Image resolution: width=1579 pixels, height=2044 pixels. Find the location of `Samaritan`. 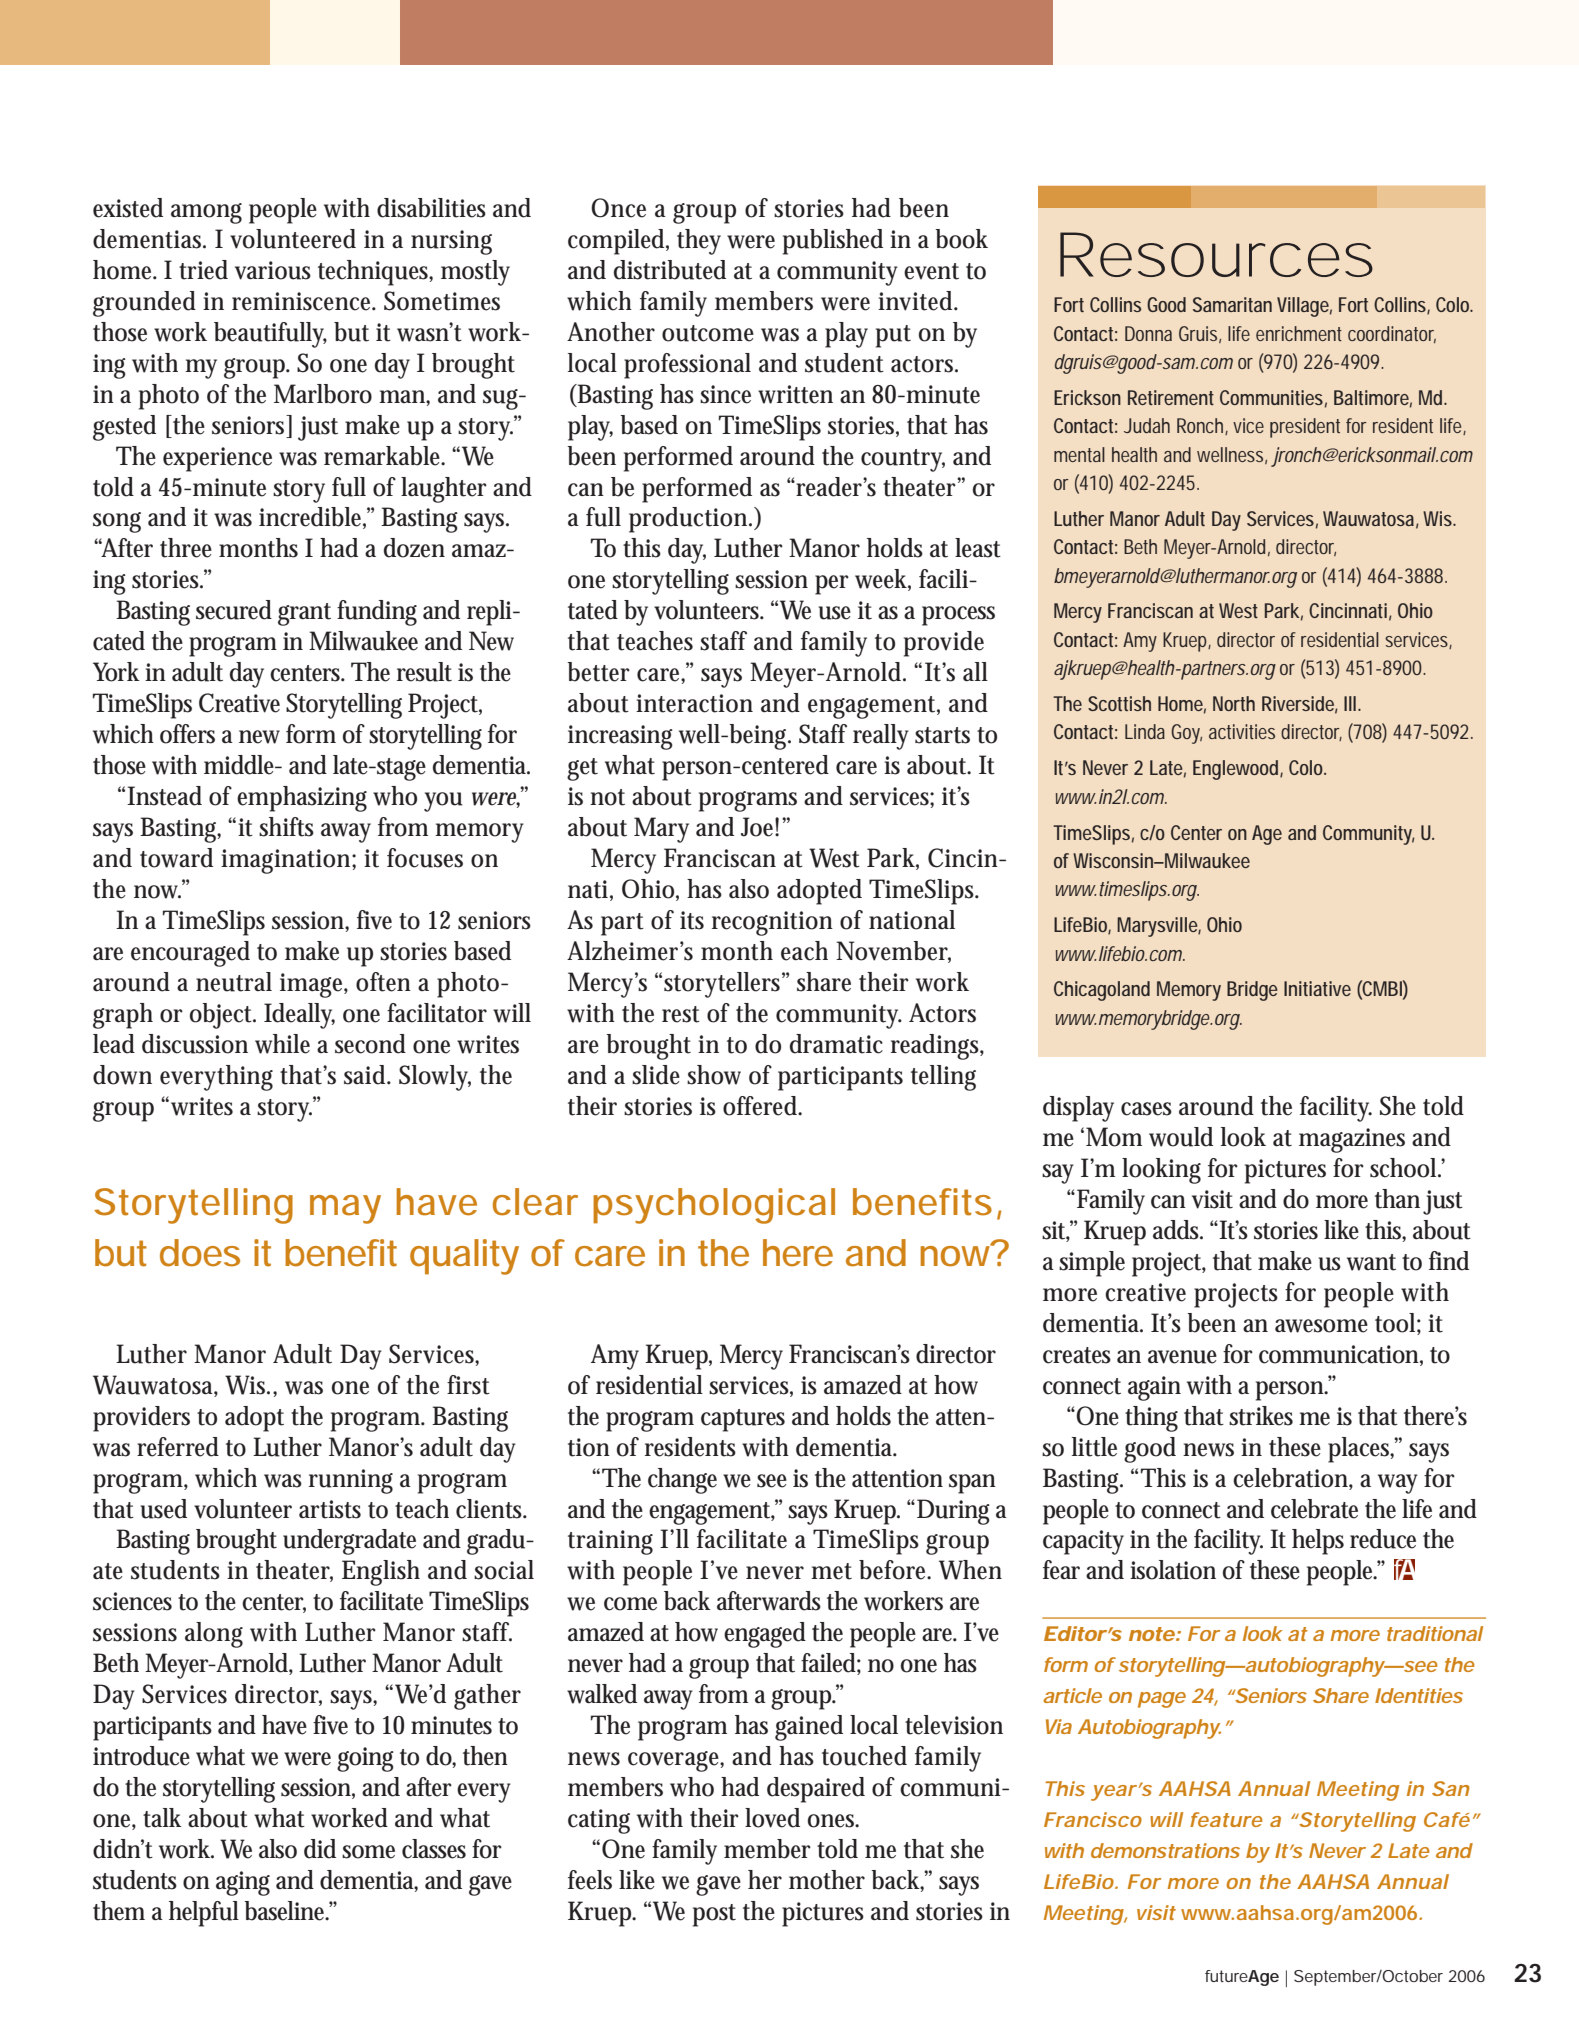

Samaritan is located at coordinates (1232, 304).
